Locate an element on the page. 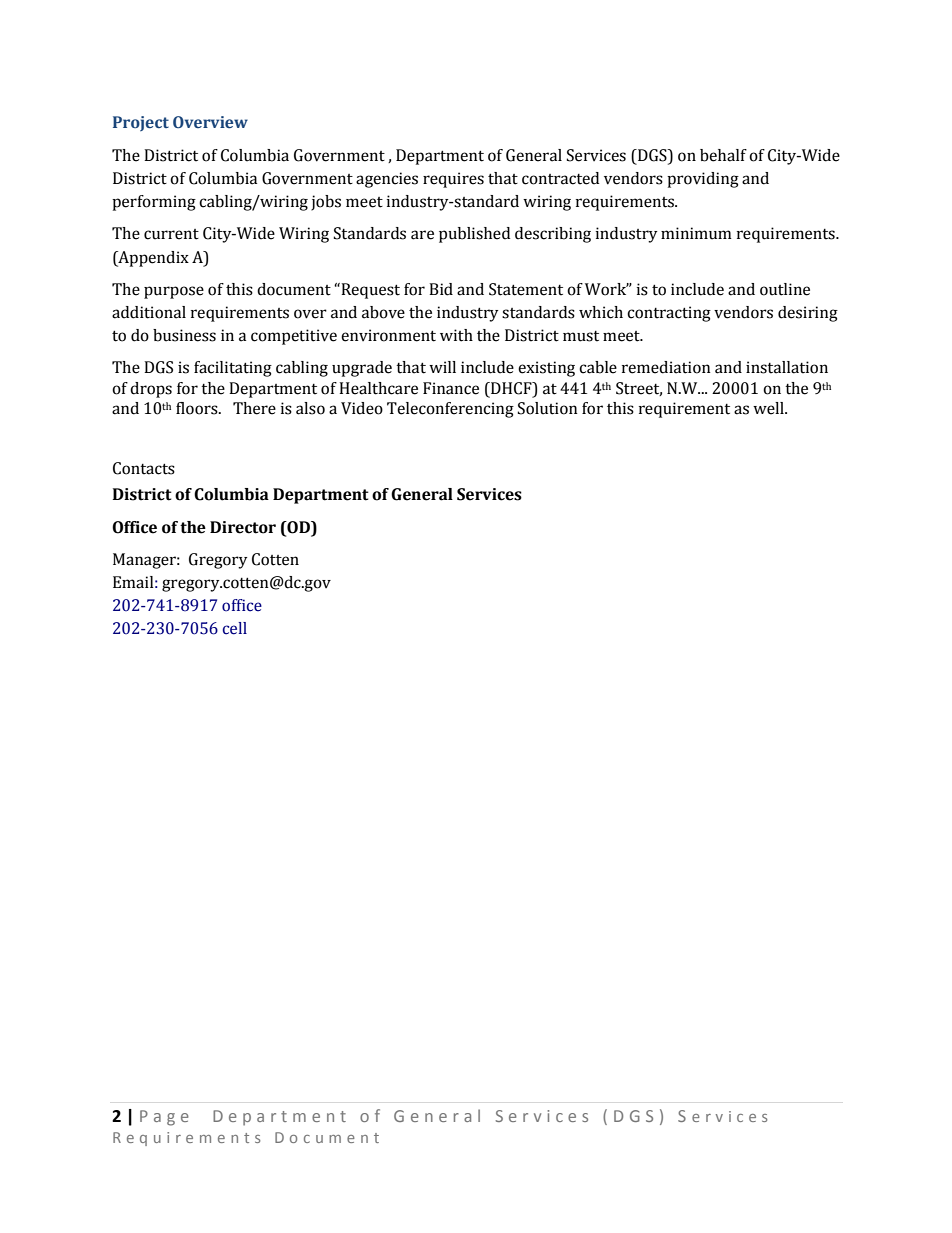 The height and width of the image is (1233, 952). will is located at coordinates (442, 367).
